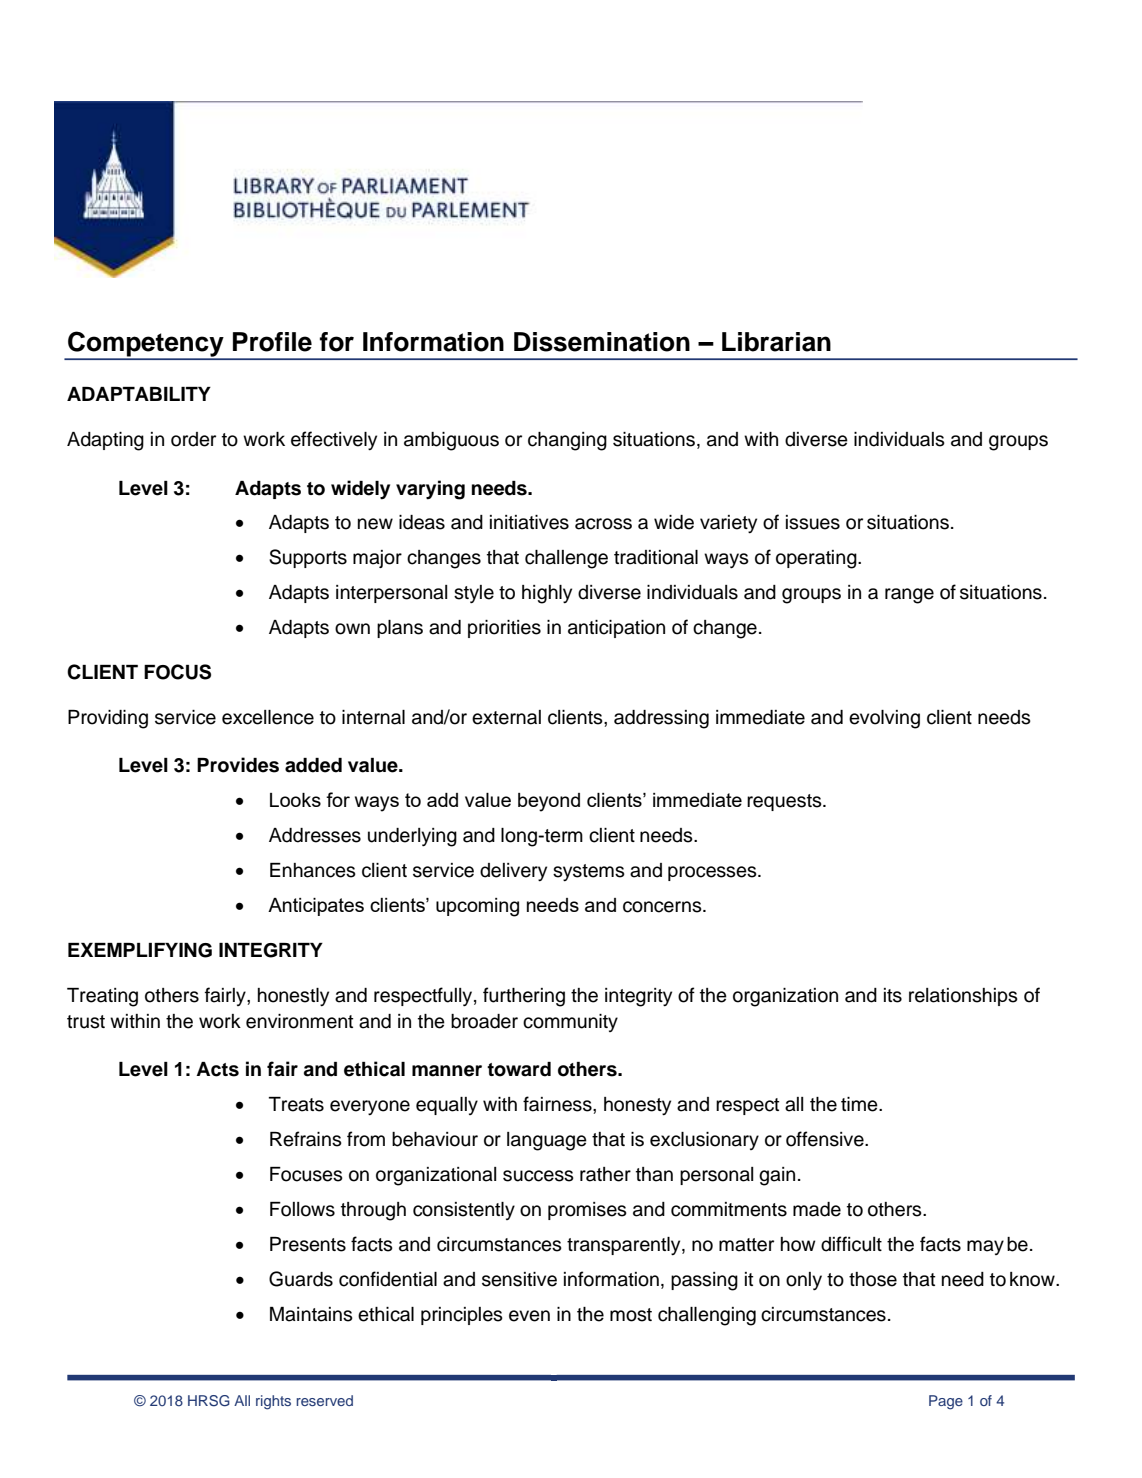 The width and height of the screenshot is (1142, 1478). Describe the element at coordinates (529, 1316) in the screenshot. I see `even` at that location.
